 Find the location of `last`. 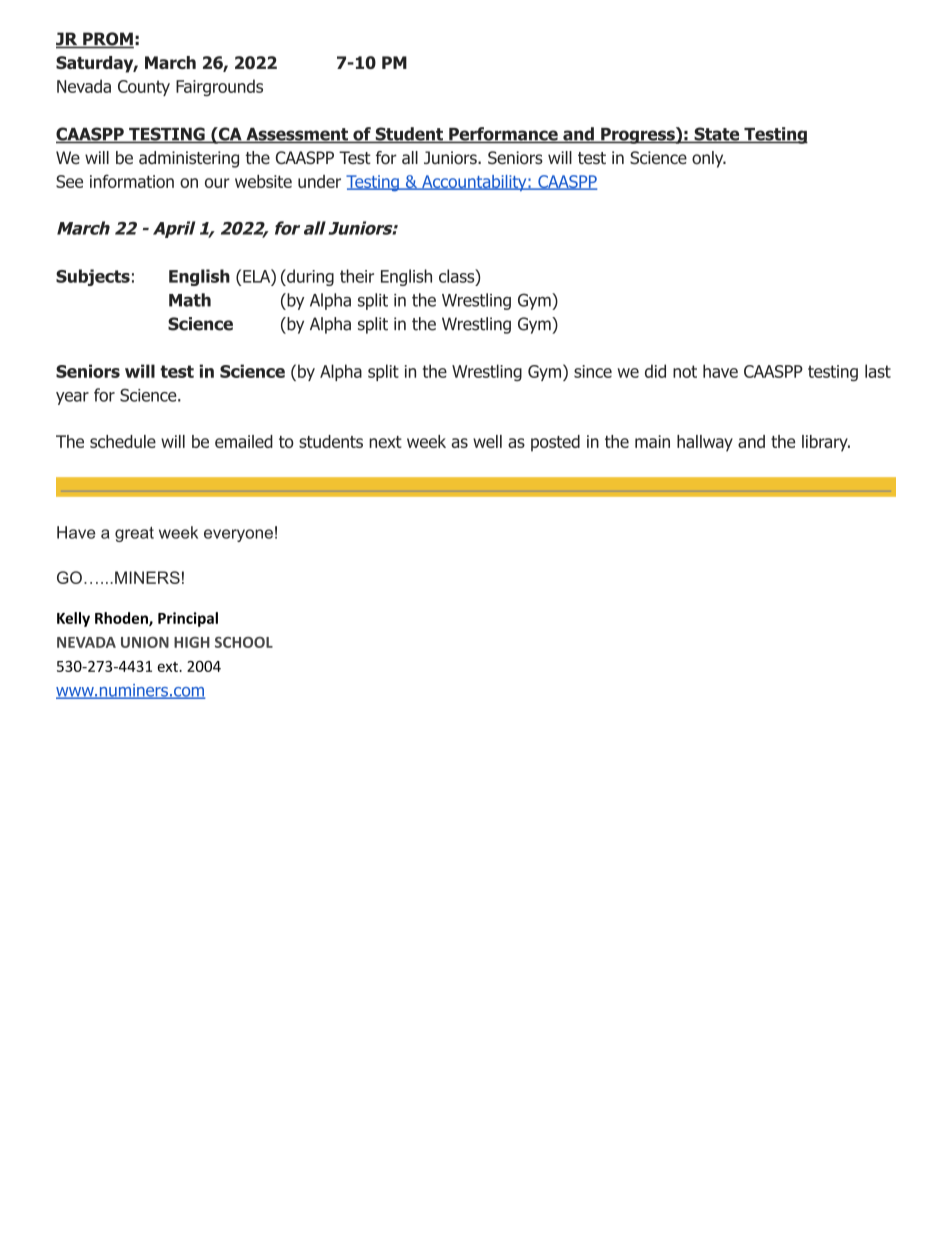

last is located at coordinates (878, 371).
